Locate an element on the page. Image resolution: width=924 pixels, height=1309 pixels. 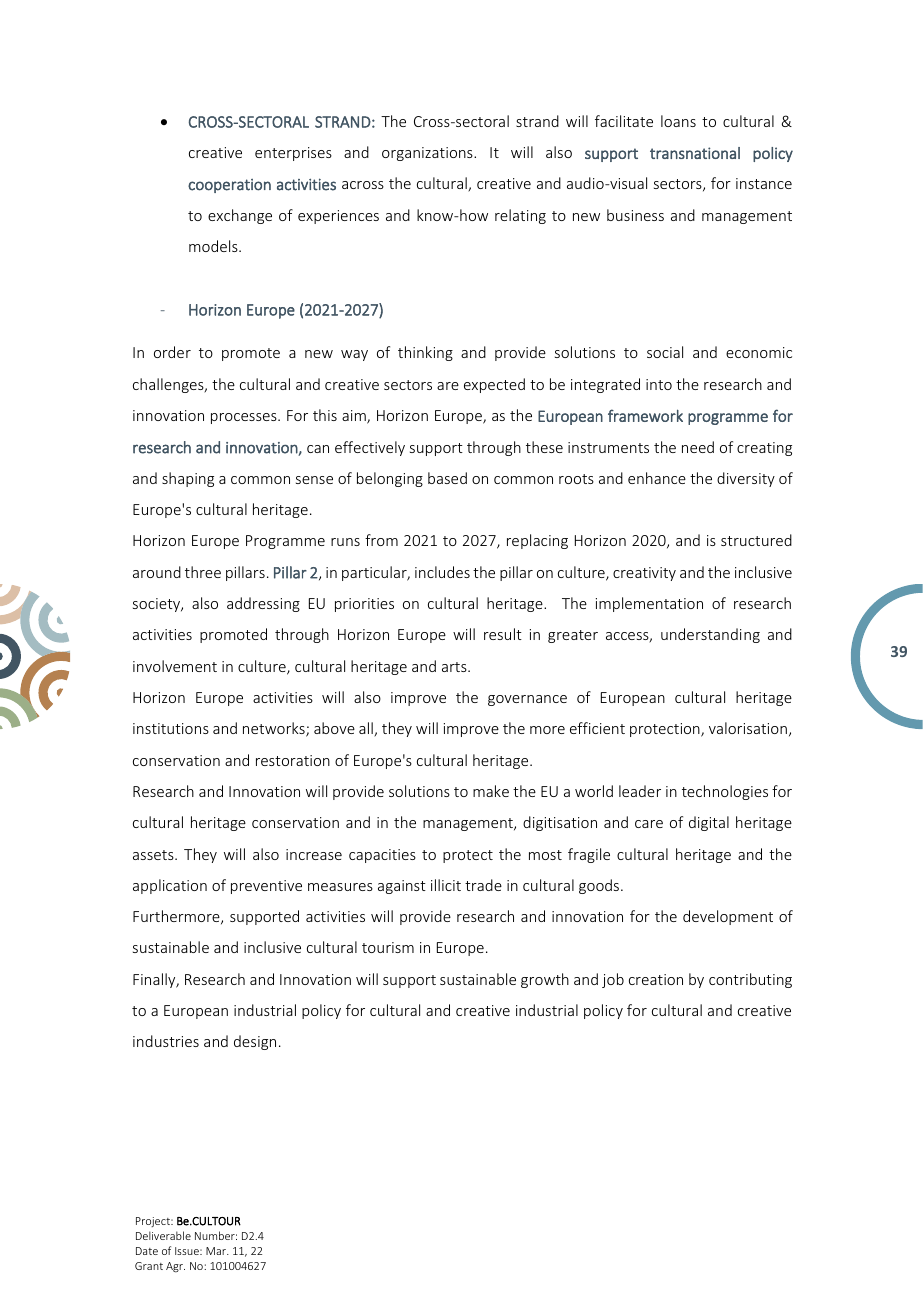
tourism is located at coordinates (388, 947).
